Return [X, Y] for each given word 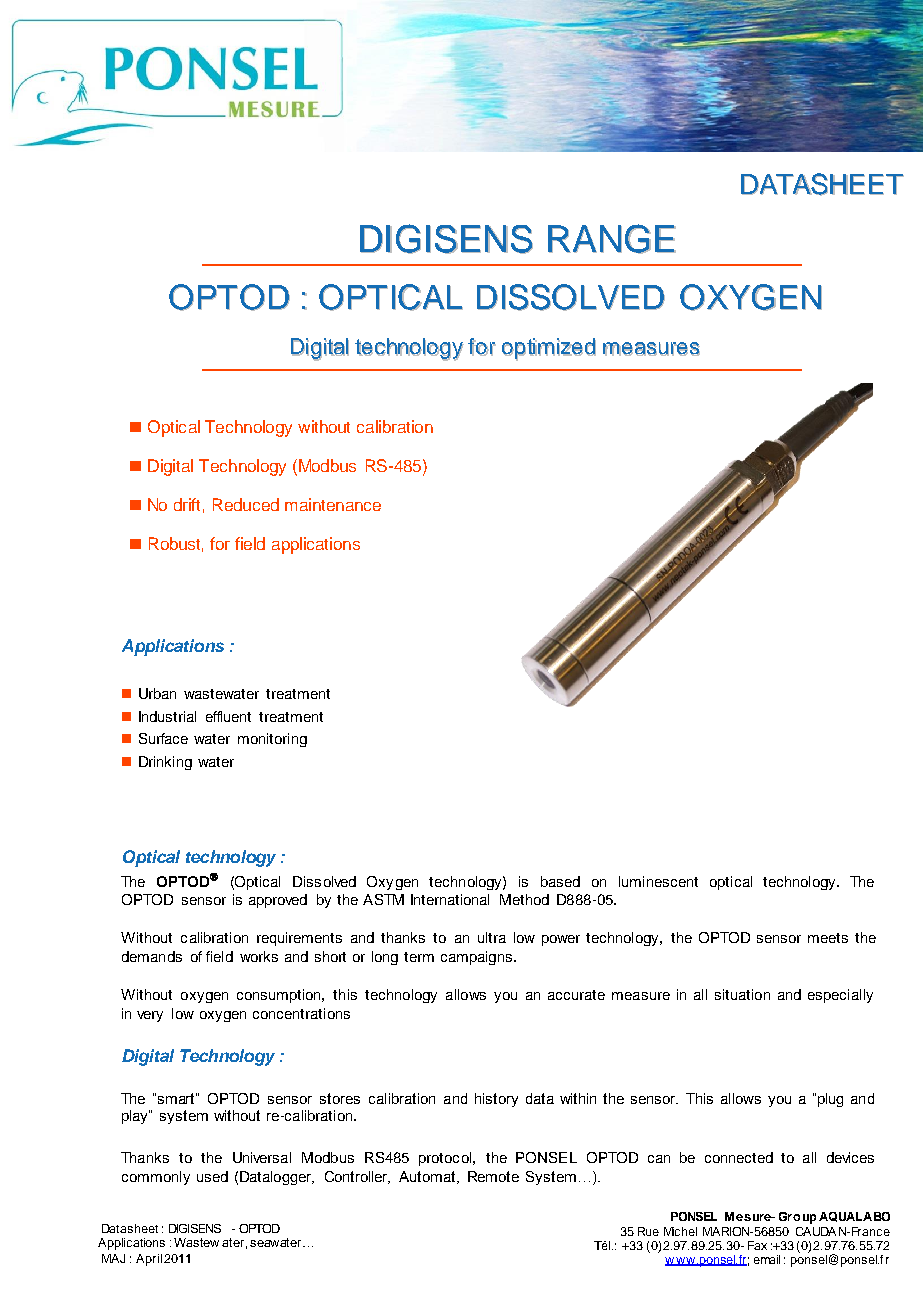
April [149, 1260]
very [150, 1016]
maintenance [333, 504]
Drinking [165, 763]
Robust [176, 544]
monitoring [272, 740]
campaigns [476, 958]
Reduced [246, 504]
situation [742, 994]
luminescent [658, 881]
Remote [493, 1176]
